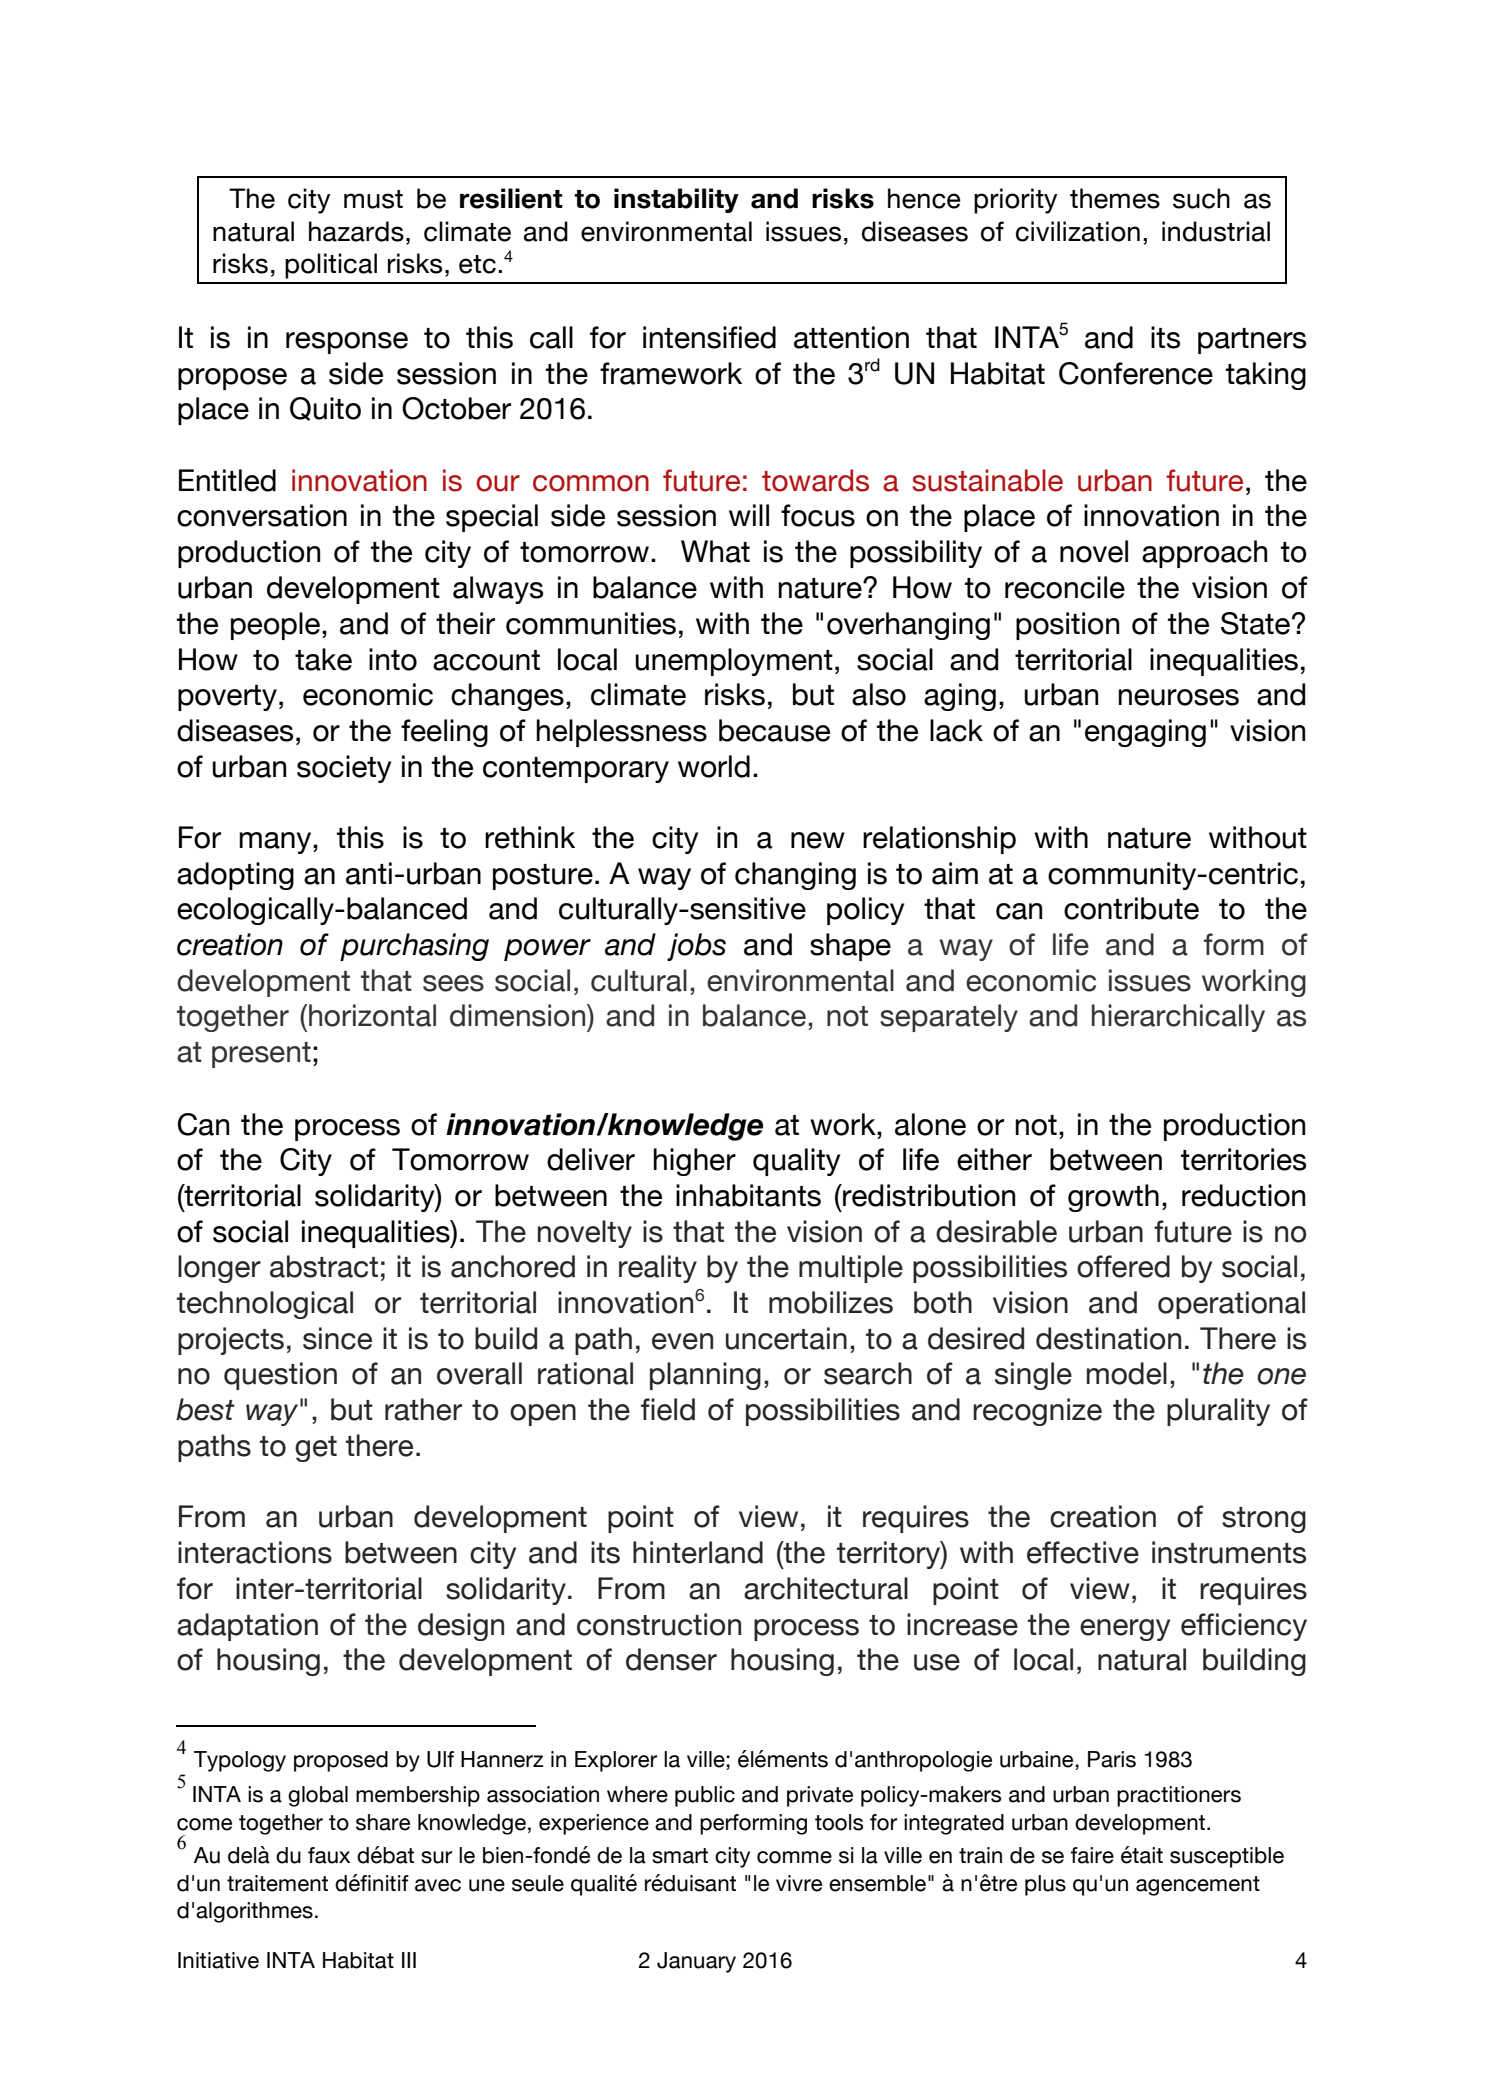  What do you see at coordinates (1131, 908) in the screenshot?
I see `contribute` at bounding box center [1131, 908].
